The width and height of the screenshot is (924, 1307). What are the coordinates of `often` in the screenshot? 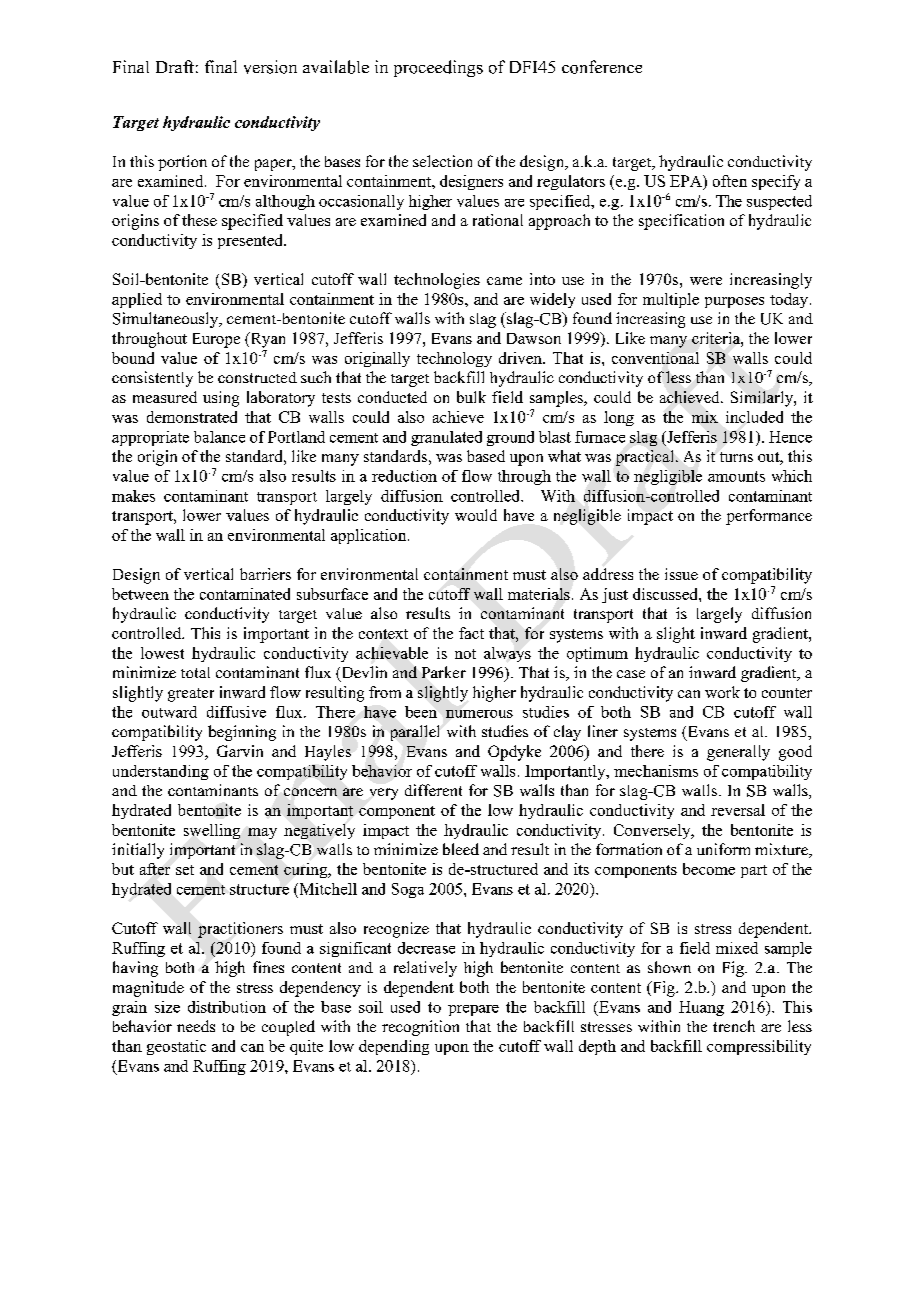 It's located at (730, 181).
